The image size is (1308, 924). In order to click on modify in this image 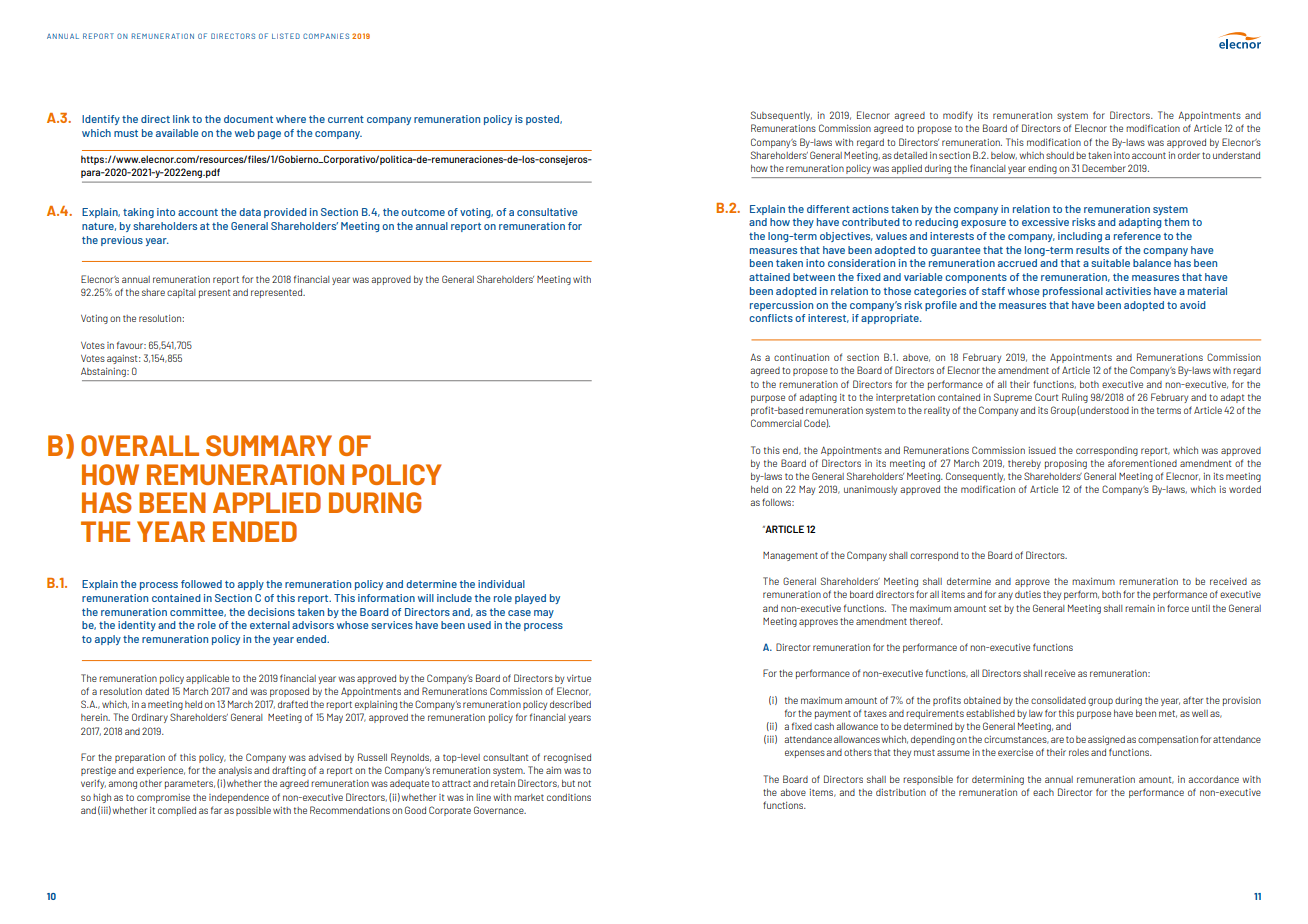, I will do `click(958, 116)`.
